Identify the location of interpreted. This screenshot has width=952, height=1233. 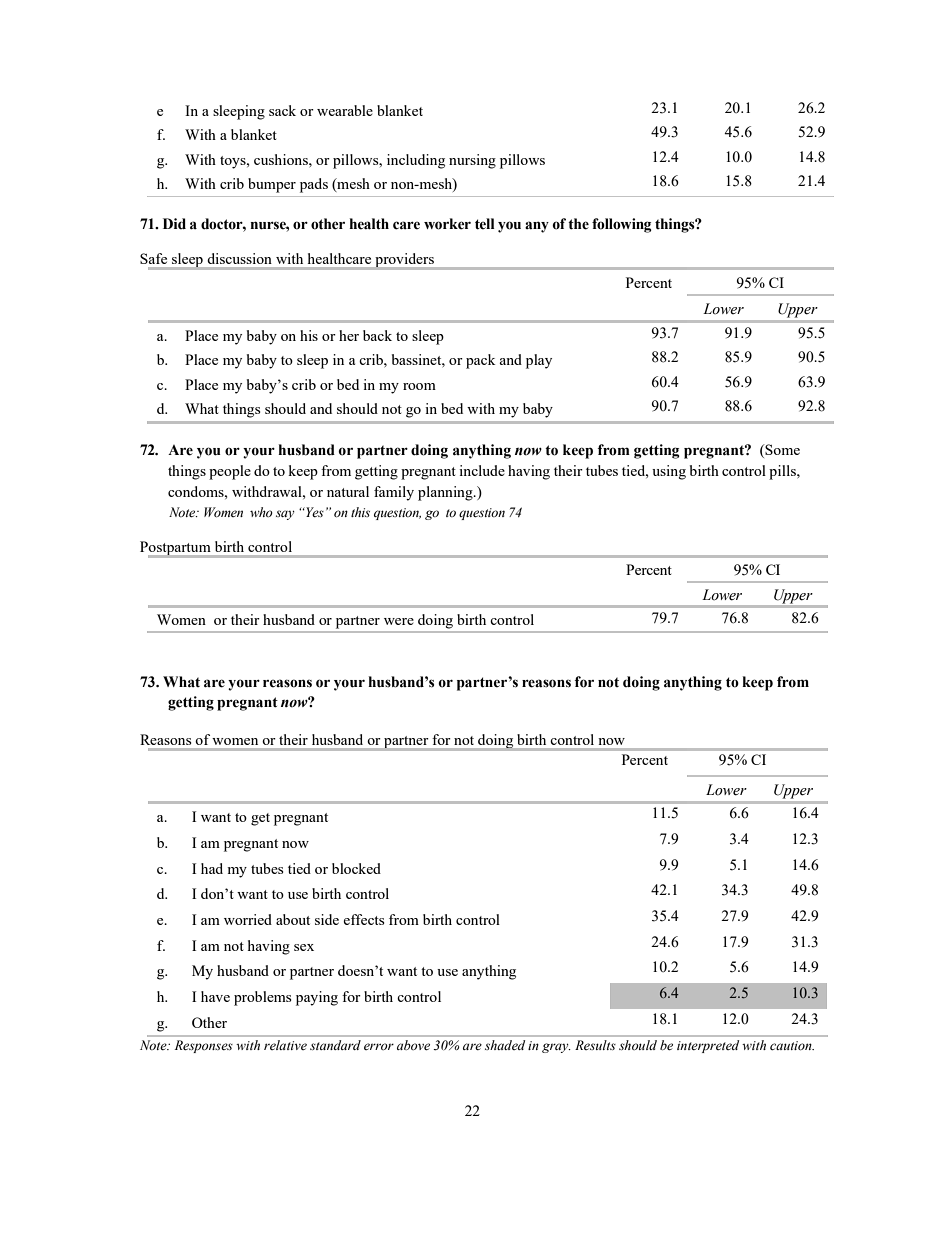
(708, 1046).
